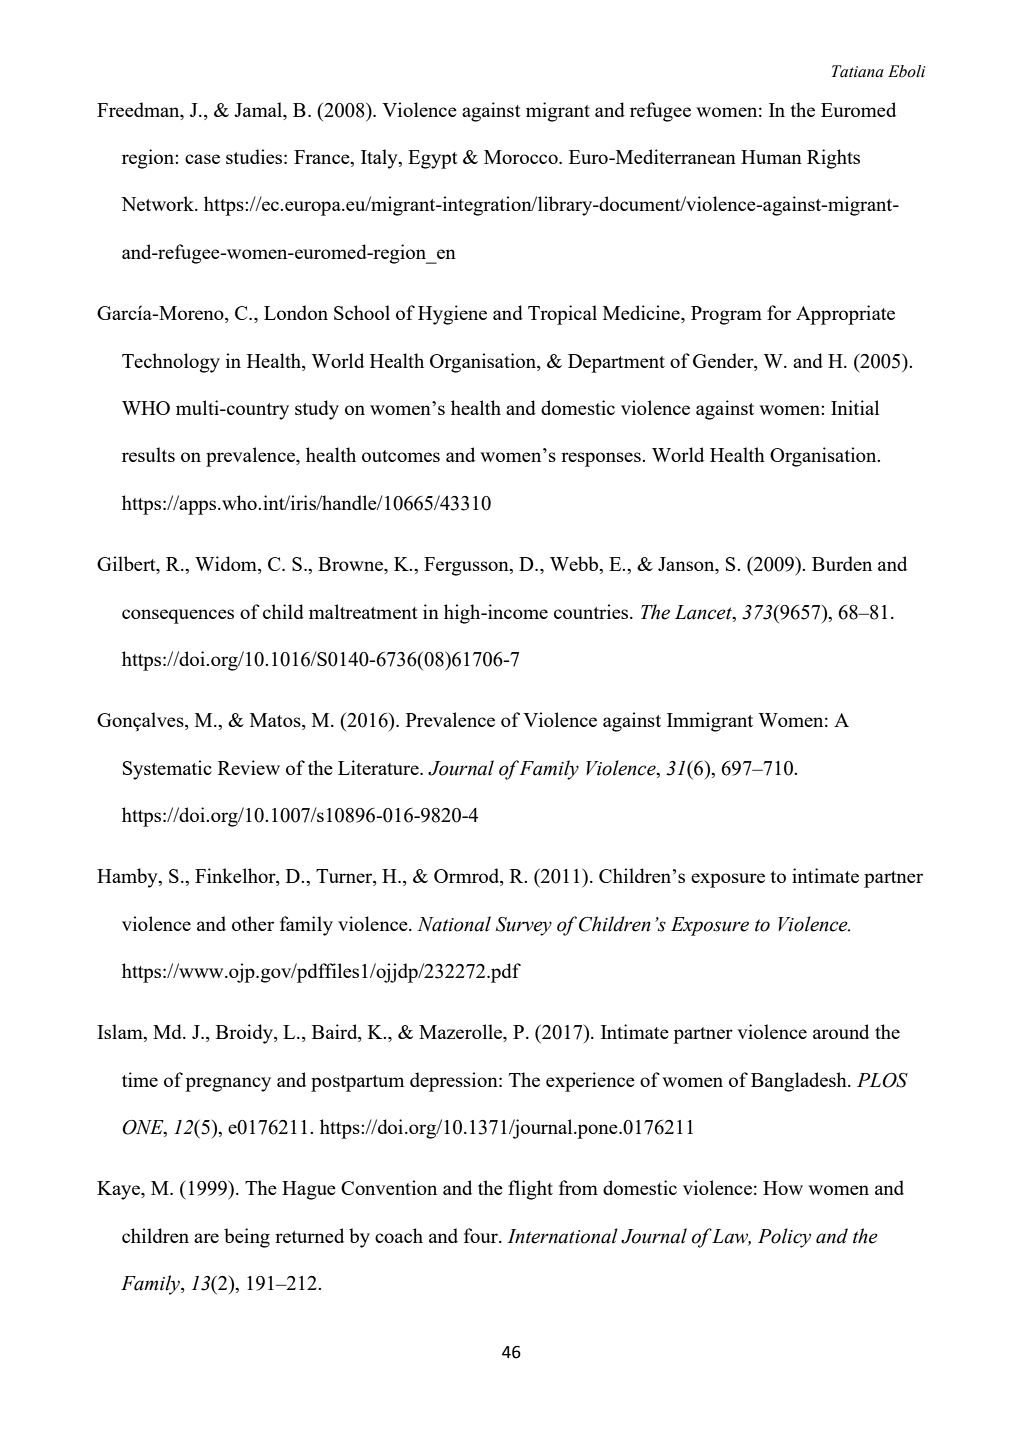 The image size is (1023, 1447). What do you see at coordinates (771, 157) in the image?
I see `Human` at bounding box center [771, 157].
